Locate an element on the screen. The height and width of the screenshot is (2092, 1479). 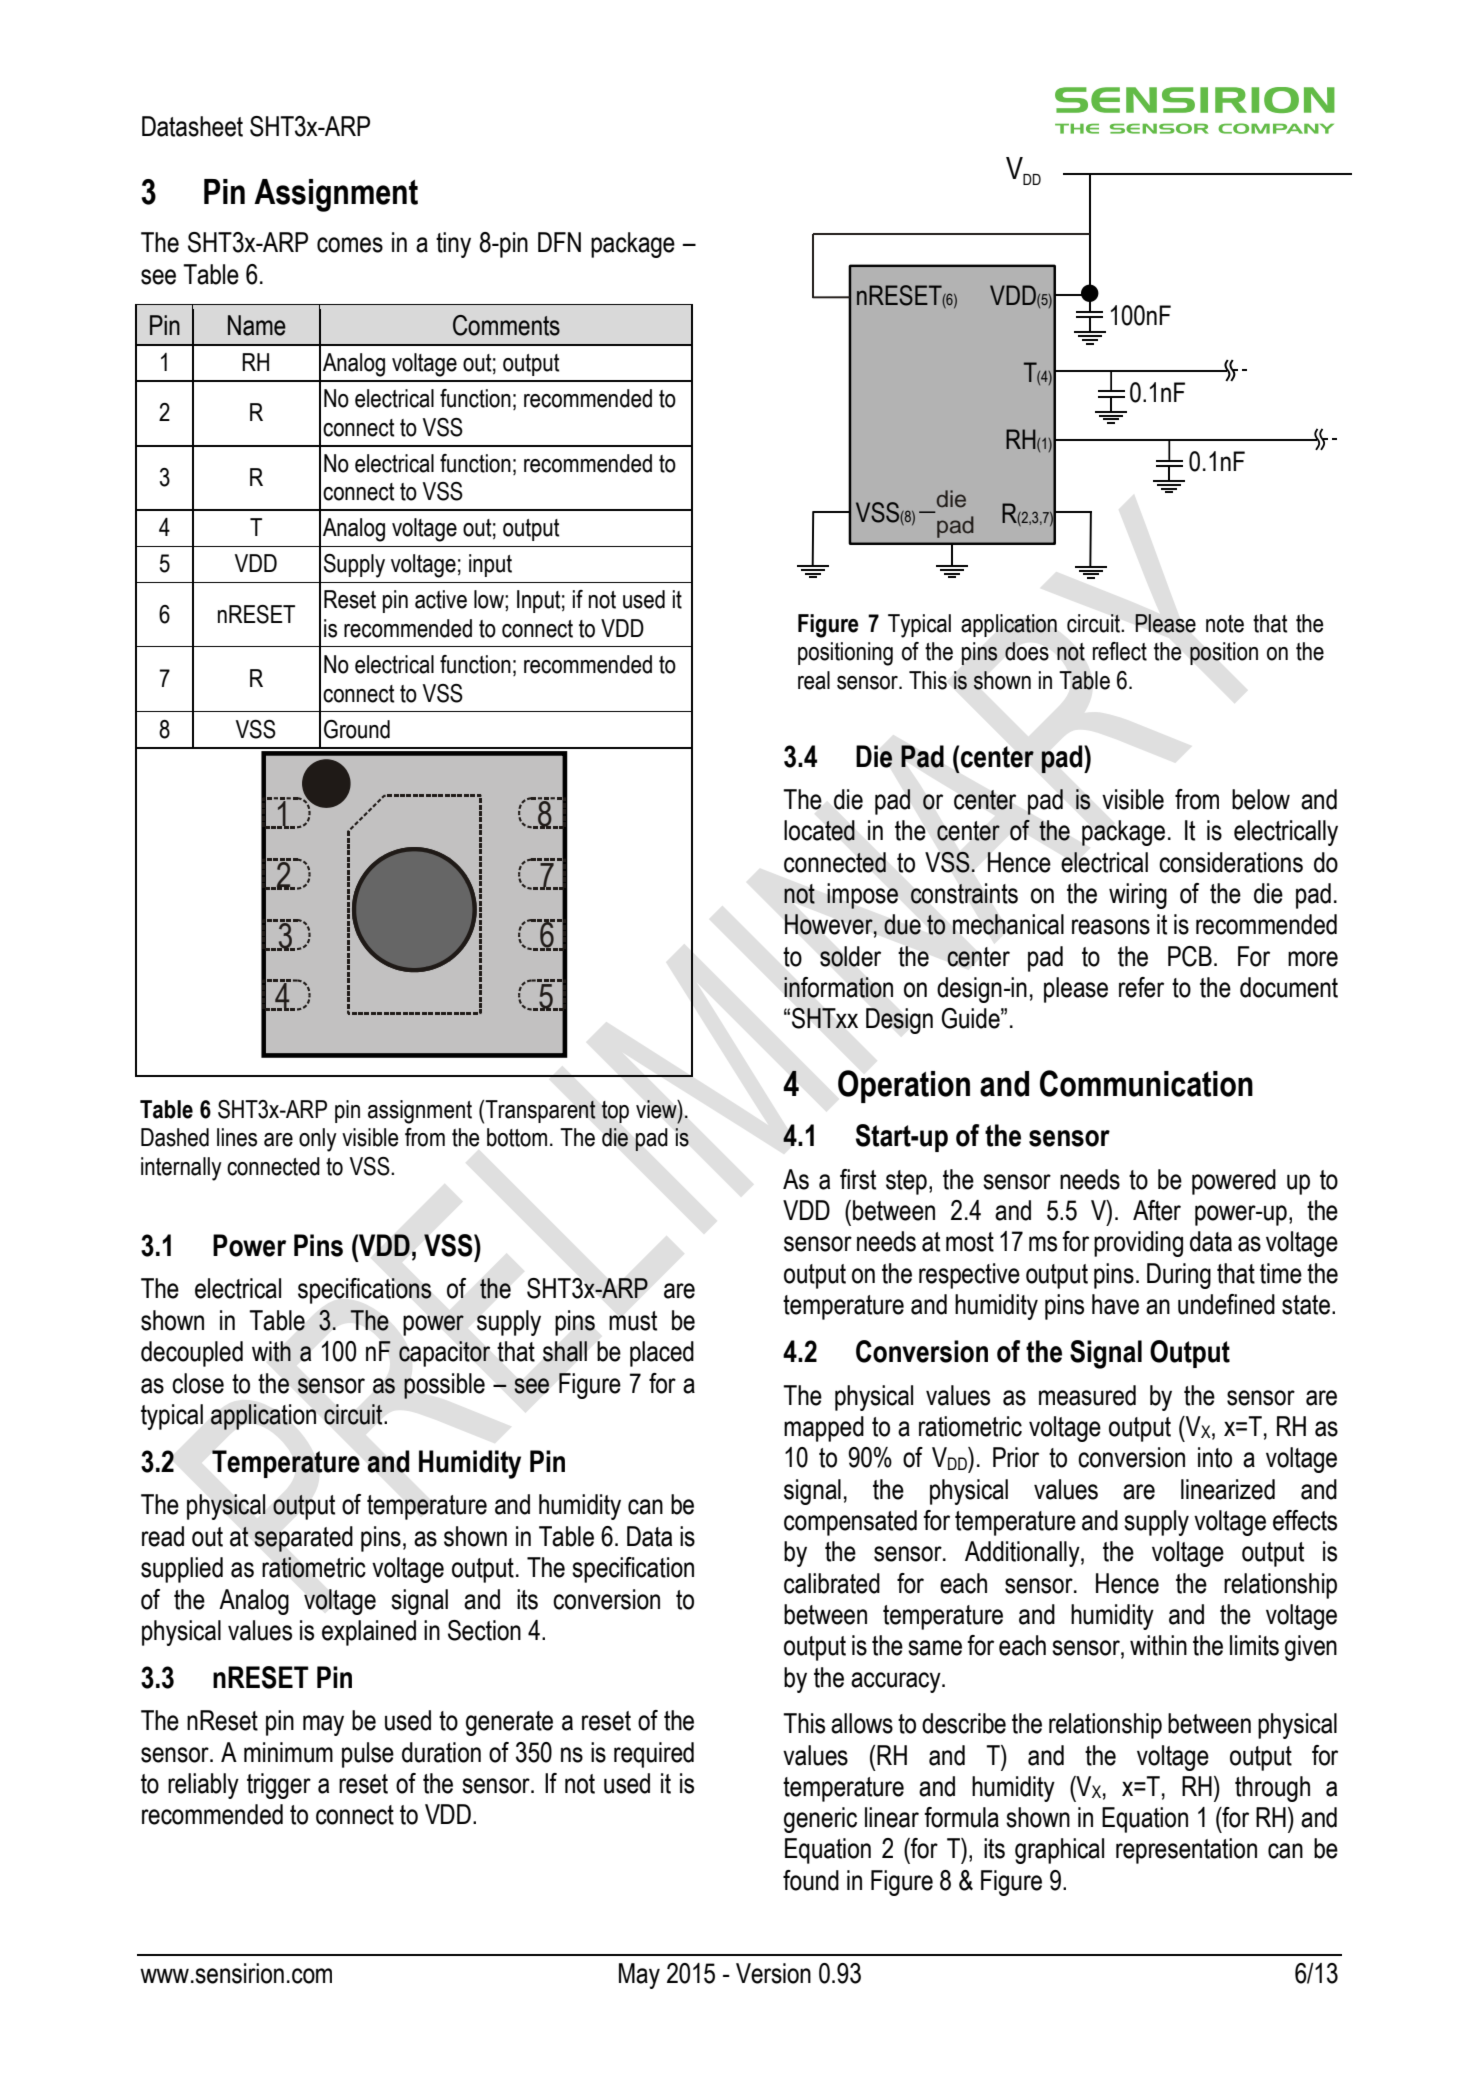
real is located at coordinates (814, 680).
